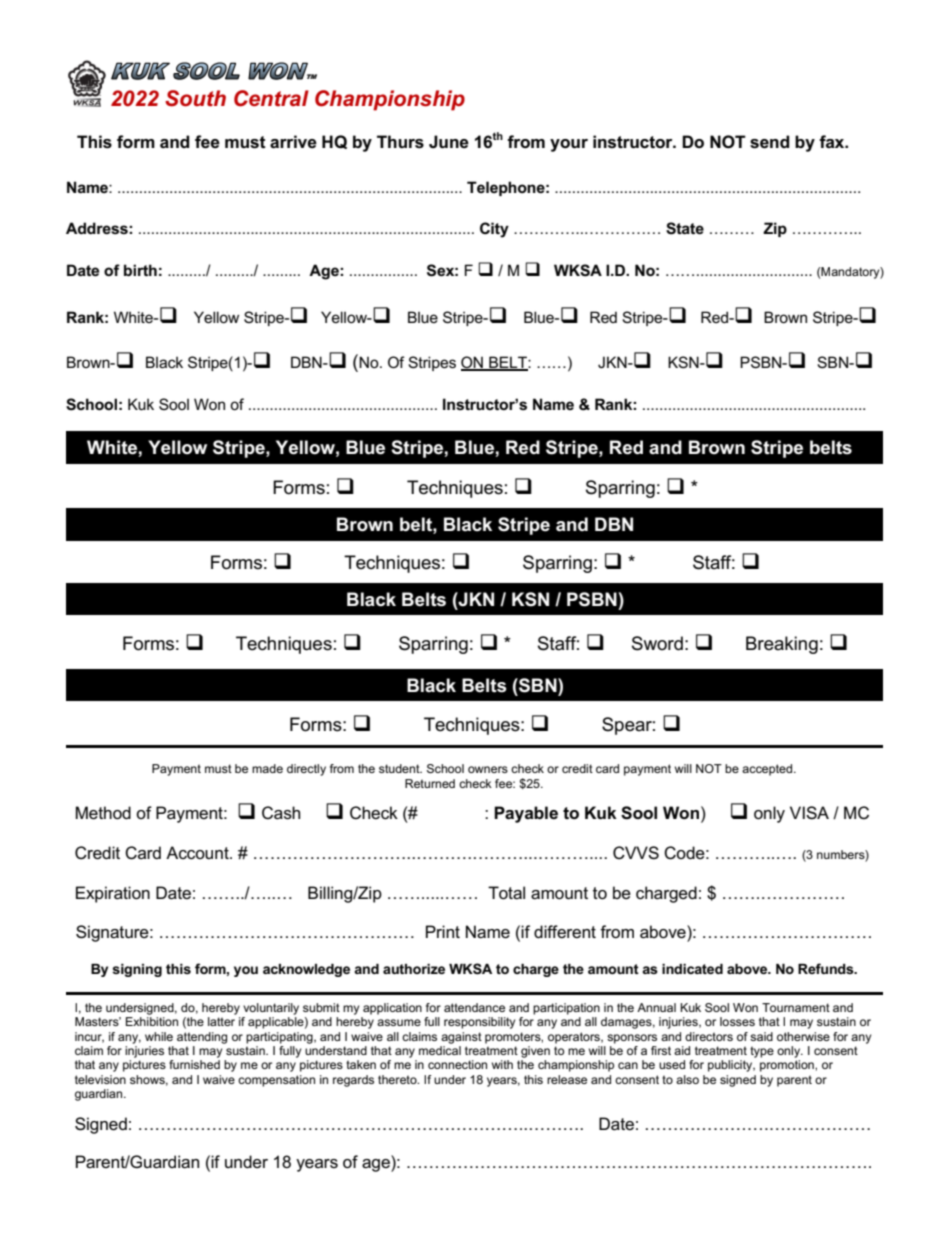 Image resolution: width=952 pixels, height=1233 pixels. What do you see at coordinates (194, 1064) in the page?
I see `furnished` at bounding box center [194, 1064].
